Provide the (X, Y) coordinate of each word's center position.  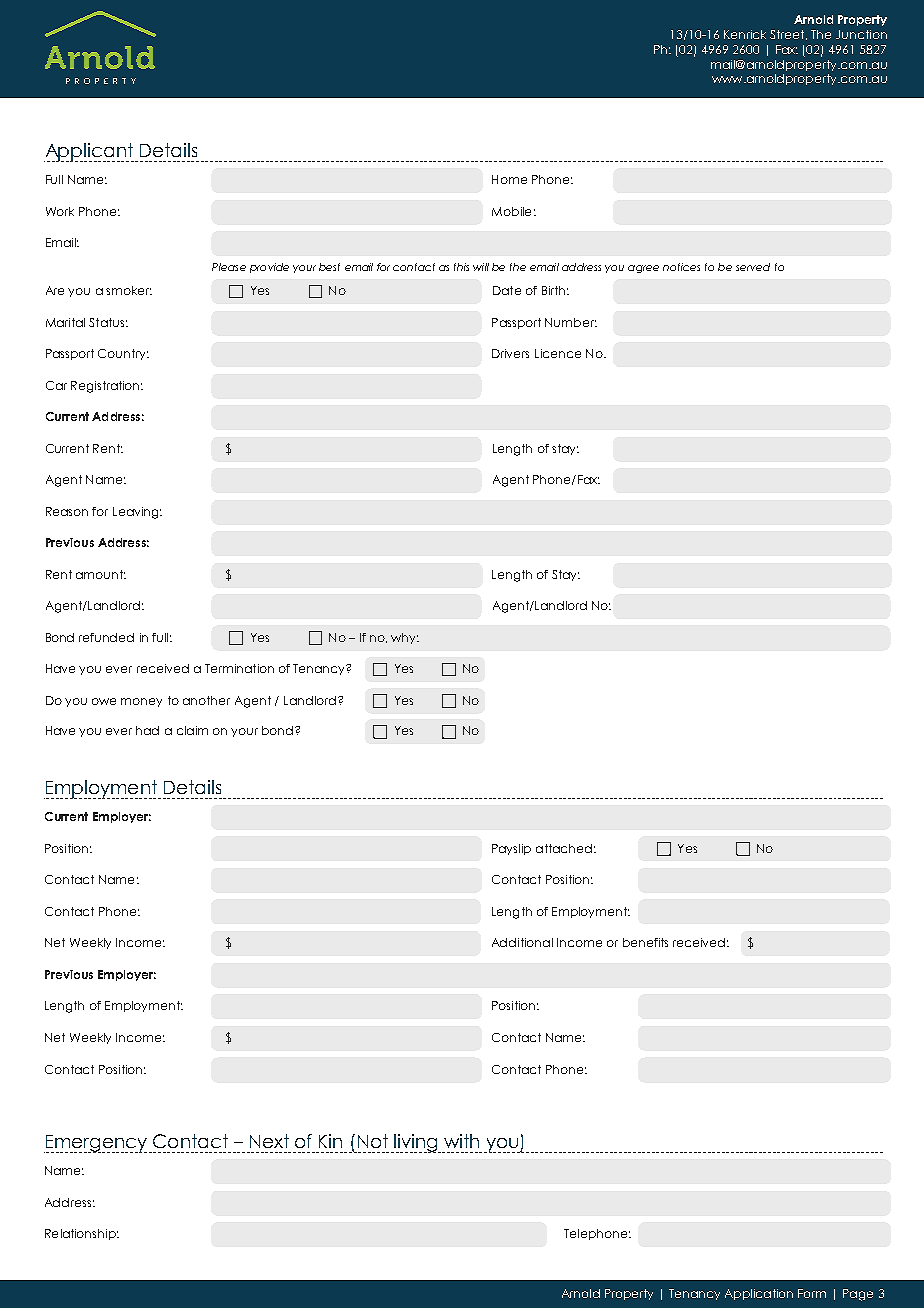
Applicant (90, 152)
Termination (239, 668)
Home (509, 179)
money (141, 702)
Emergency (95, 1144)
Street (788, 35)
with (461, 1141)
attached (564, 848)
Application (759, 1294)
